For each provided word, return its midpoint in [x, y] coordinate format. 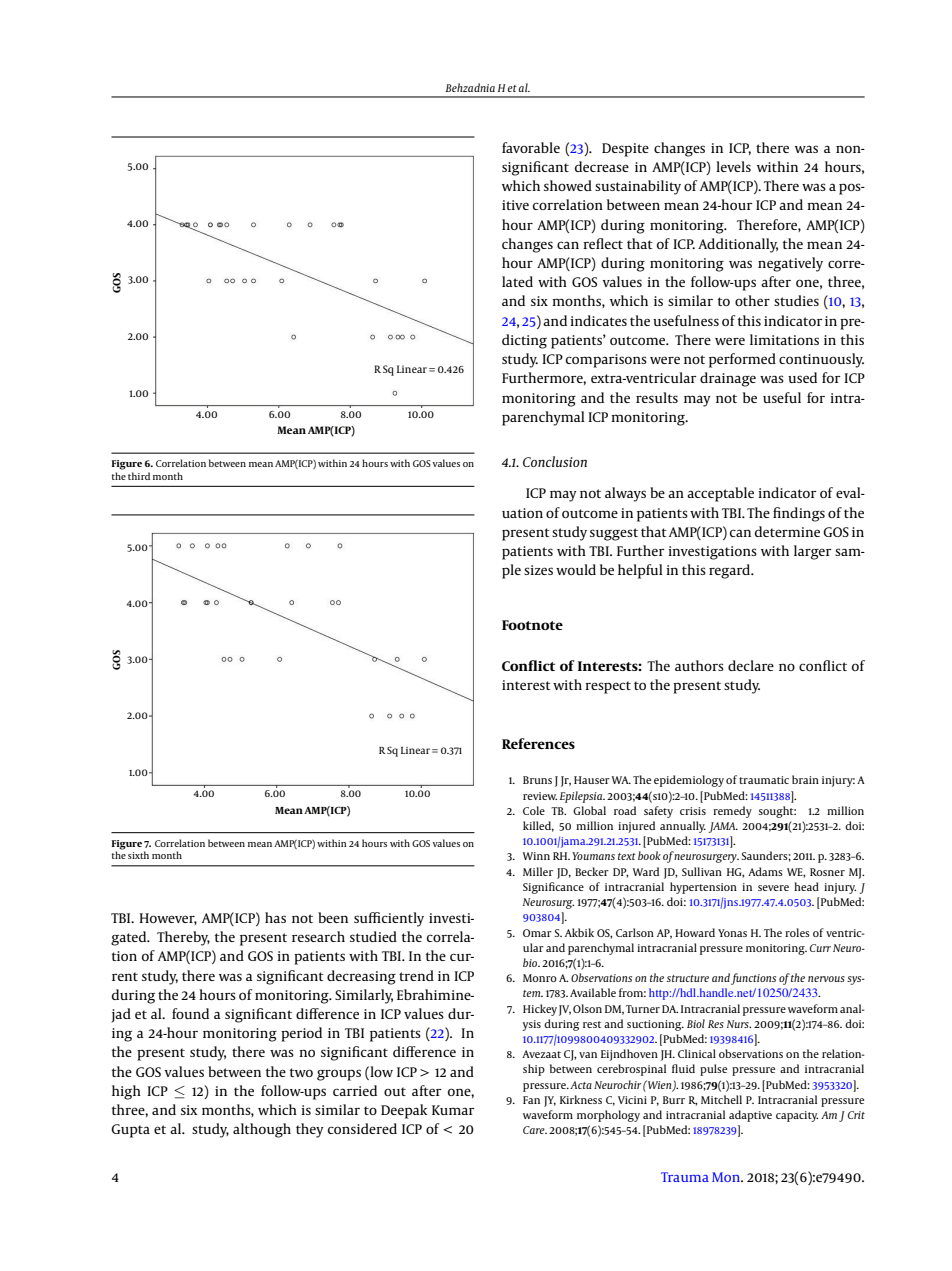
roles [797, 932]
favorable [531, 147]
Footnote [532, 625]
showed [568, 185]
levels [733, 166]
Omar [537, 933]
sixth [138, 855]
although [262, 1130]
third [139, 476]
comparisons [606, 361]
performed [742, 360]
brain [805, 779]
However [168, 919]
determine [787, 531]
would [576, 569]
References [538, 743]
